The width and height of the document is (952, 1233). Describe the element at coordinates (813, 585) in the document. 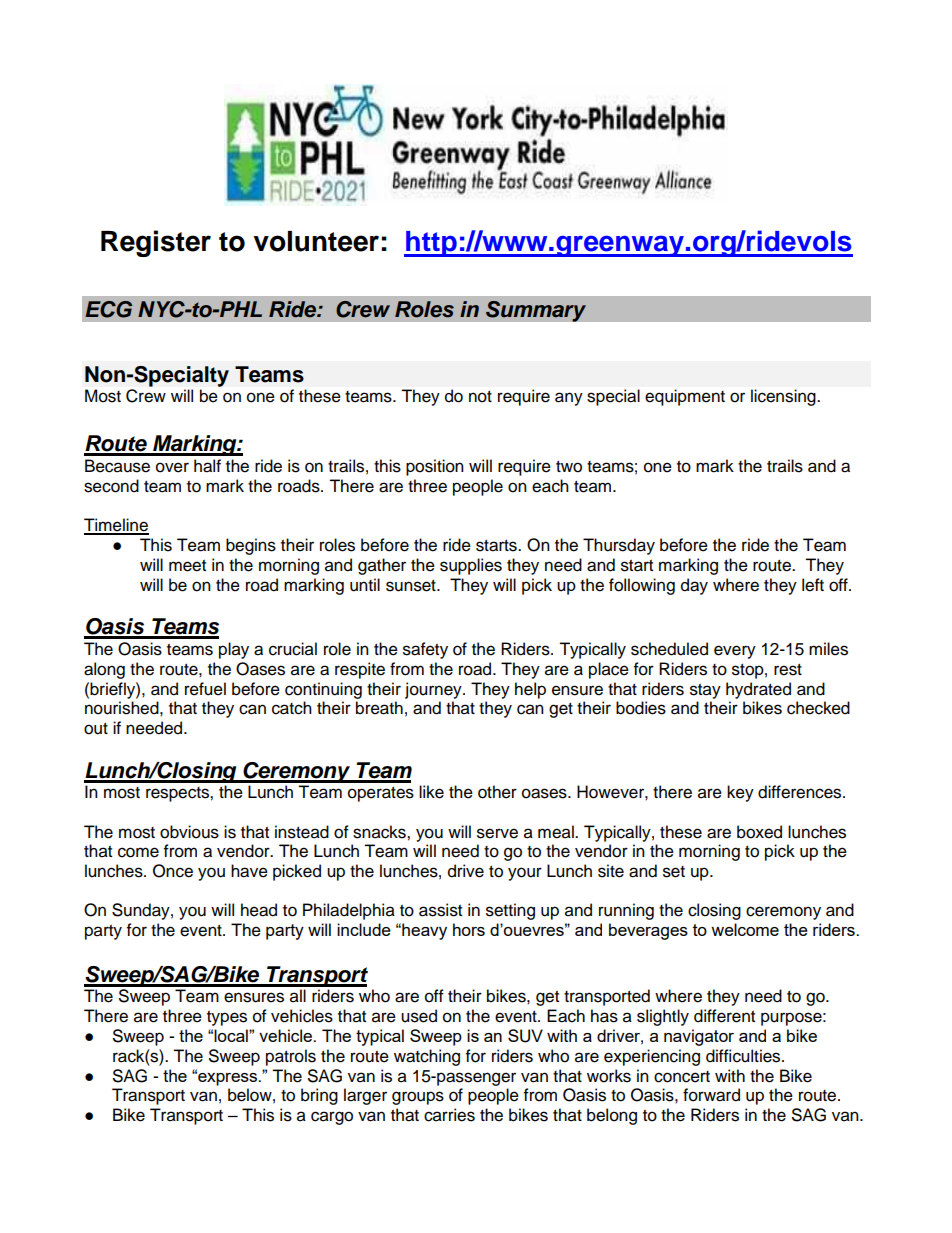

I see `left` at that location.
